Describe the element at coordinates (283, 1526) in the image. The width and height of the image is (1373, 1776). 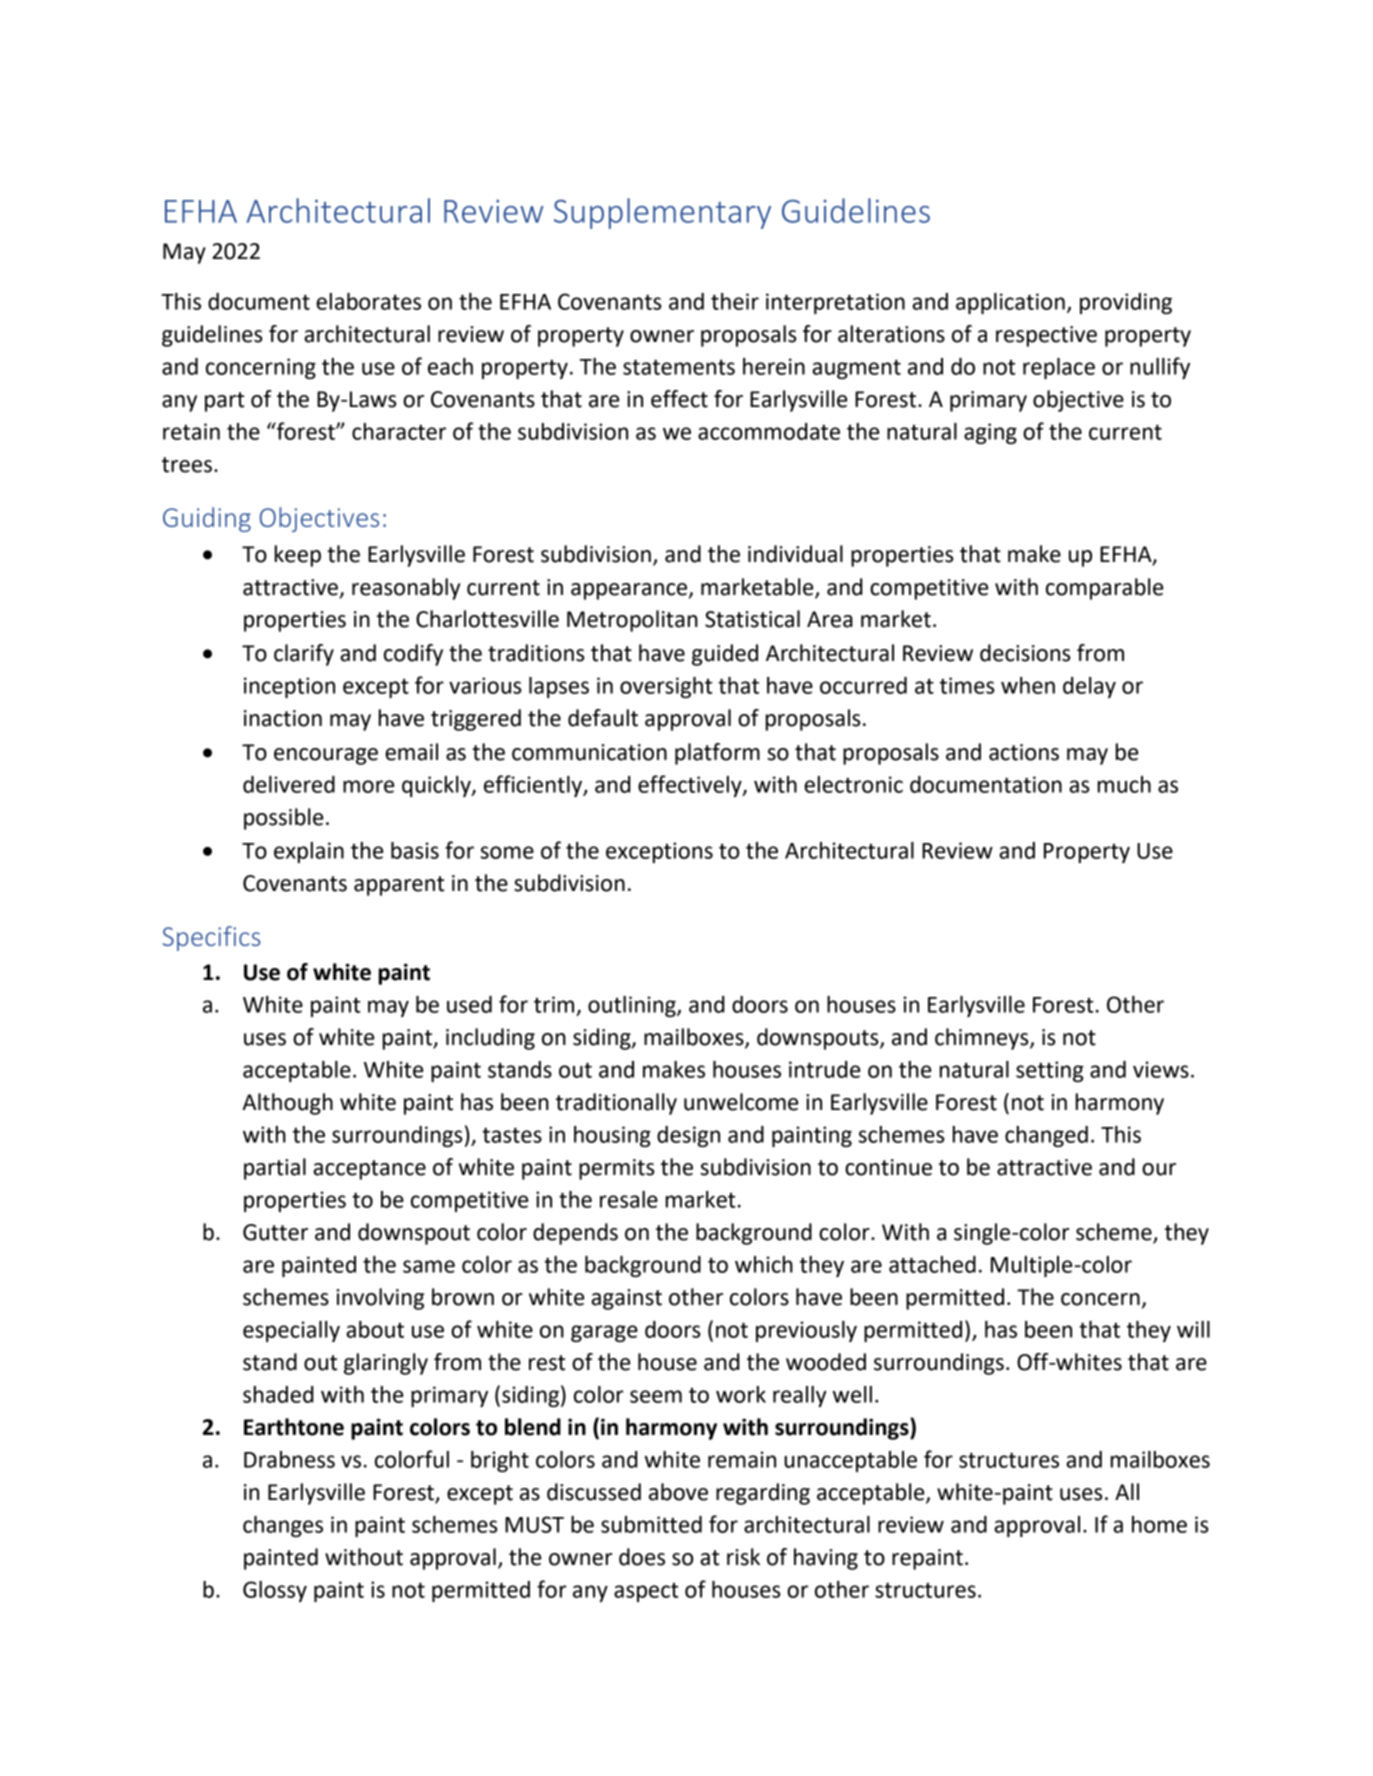
I see `changes` at that location.
